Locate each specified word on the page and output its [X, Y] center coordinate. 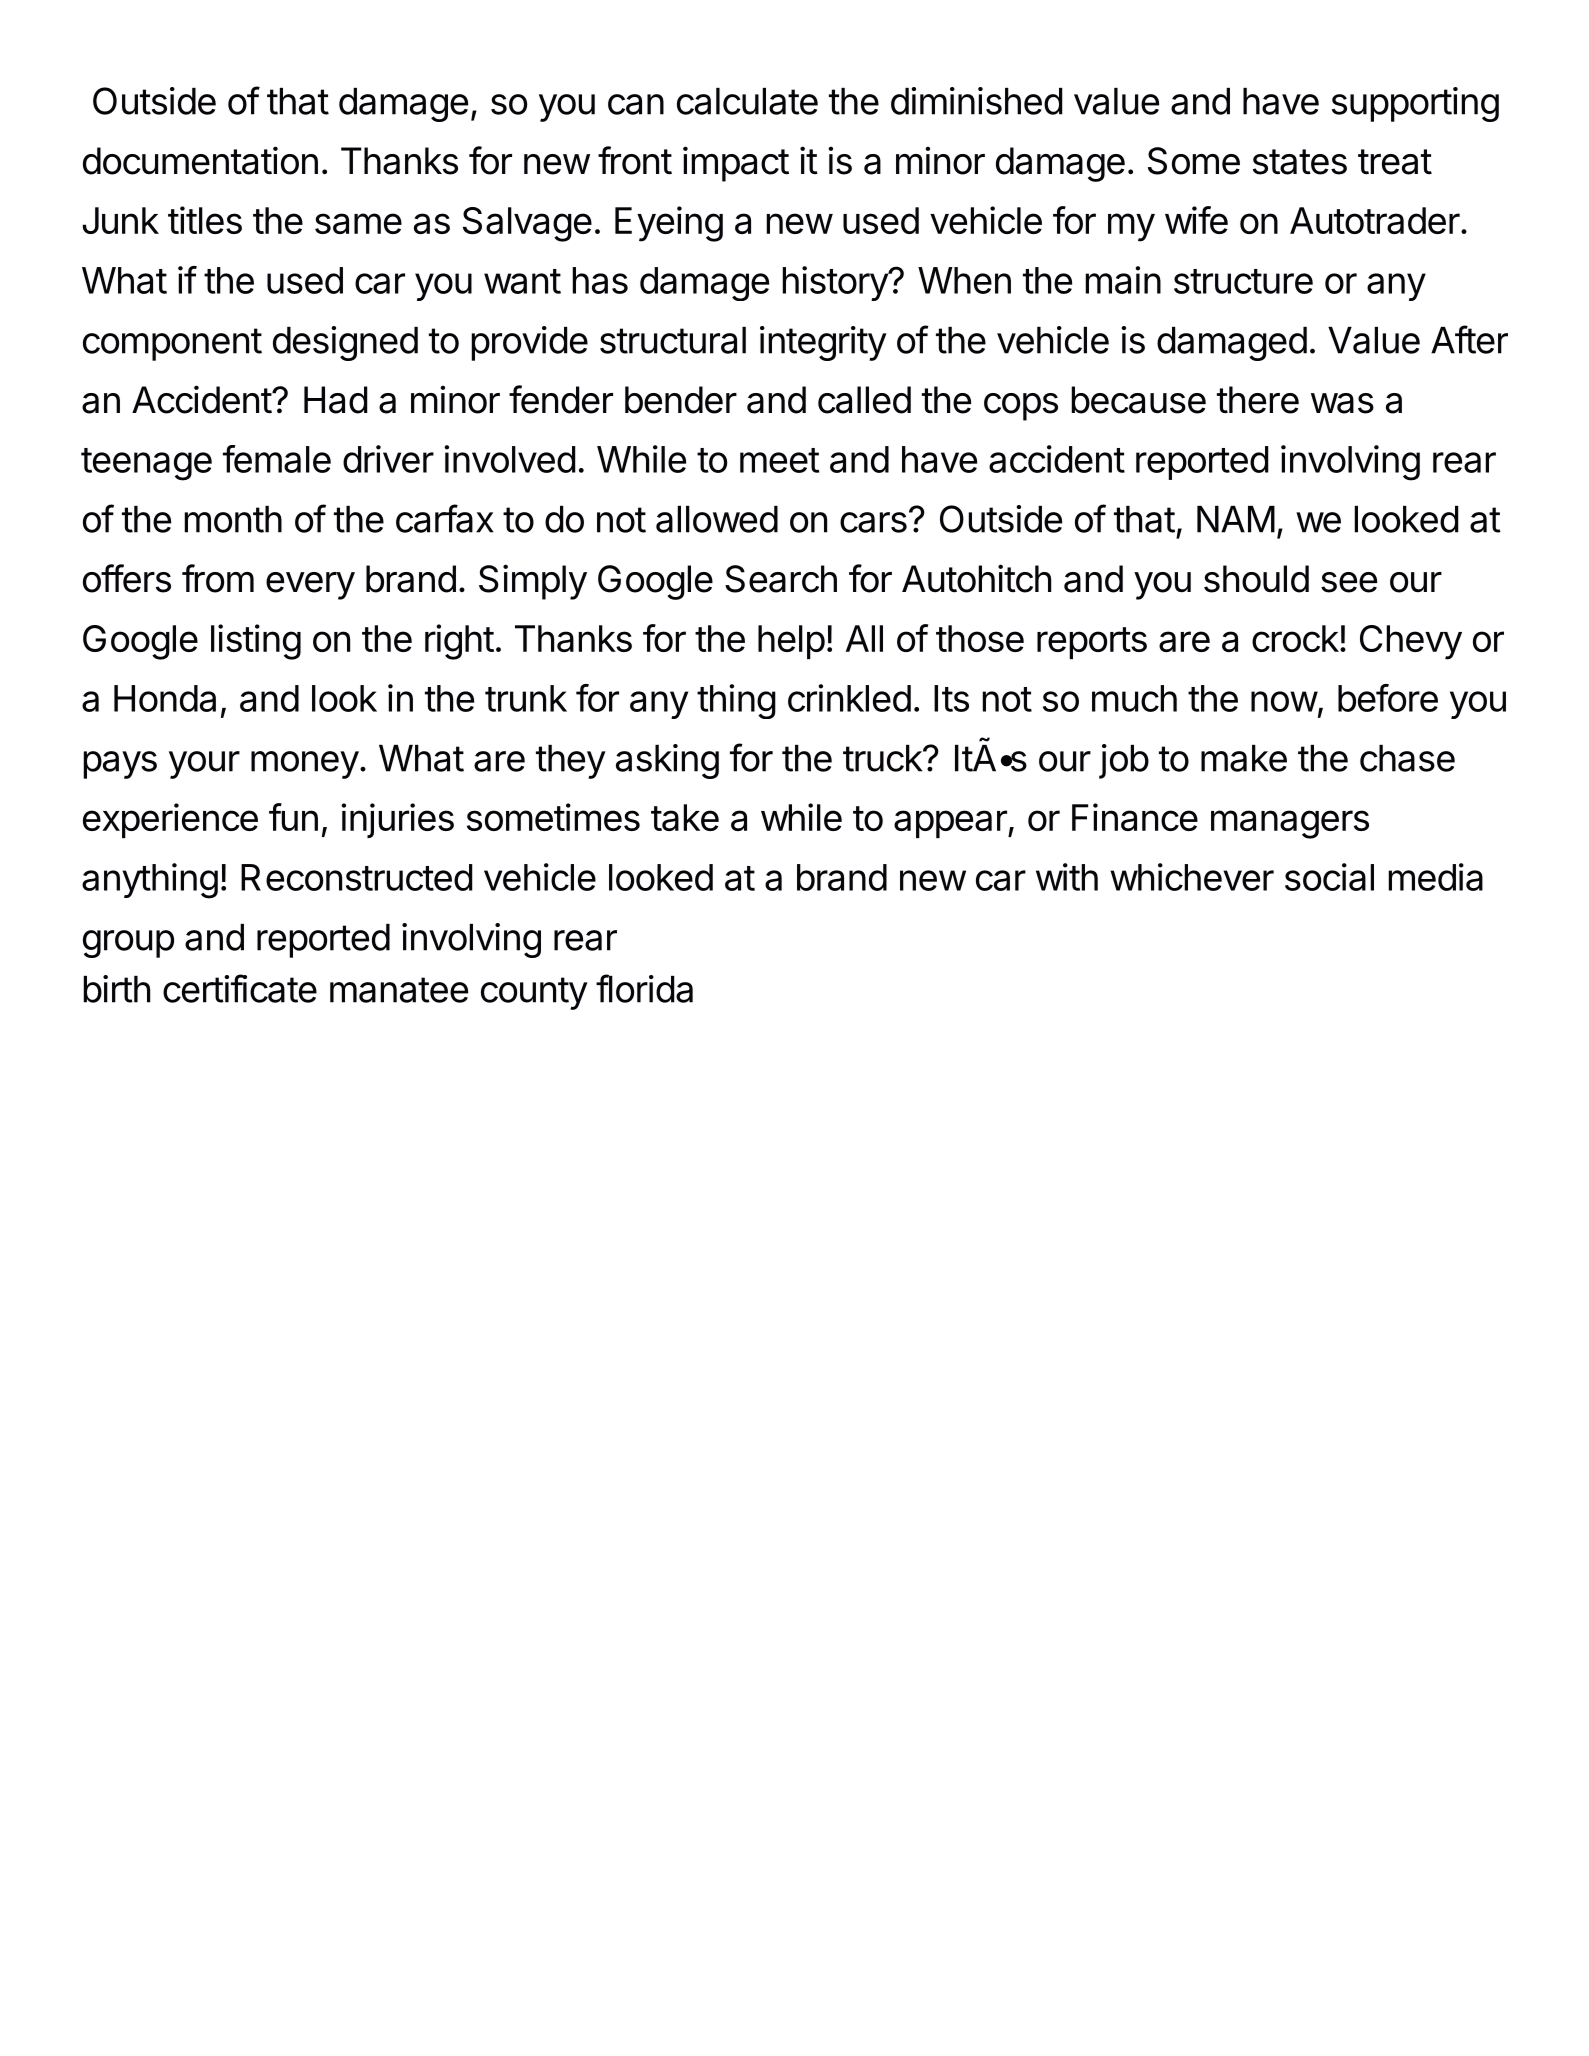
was [1342, 403]
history [835, 283]
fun [293, 817]
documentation [200, 160]
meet [779, 460]
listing [256, 642]
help [791, 642]
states [1300, 162]
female [277, 459]
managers [1290, 824]
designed [345, 343]
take [685, 817]
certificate [240, 988]
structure [1243, 281]
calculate [747, 101]
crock [1295, 638]
